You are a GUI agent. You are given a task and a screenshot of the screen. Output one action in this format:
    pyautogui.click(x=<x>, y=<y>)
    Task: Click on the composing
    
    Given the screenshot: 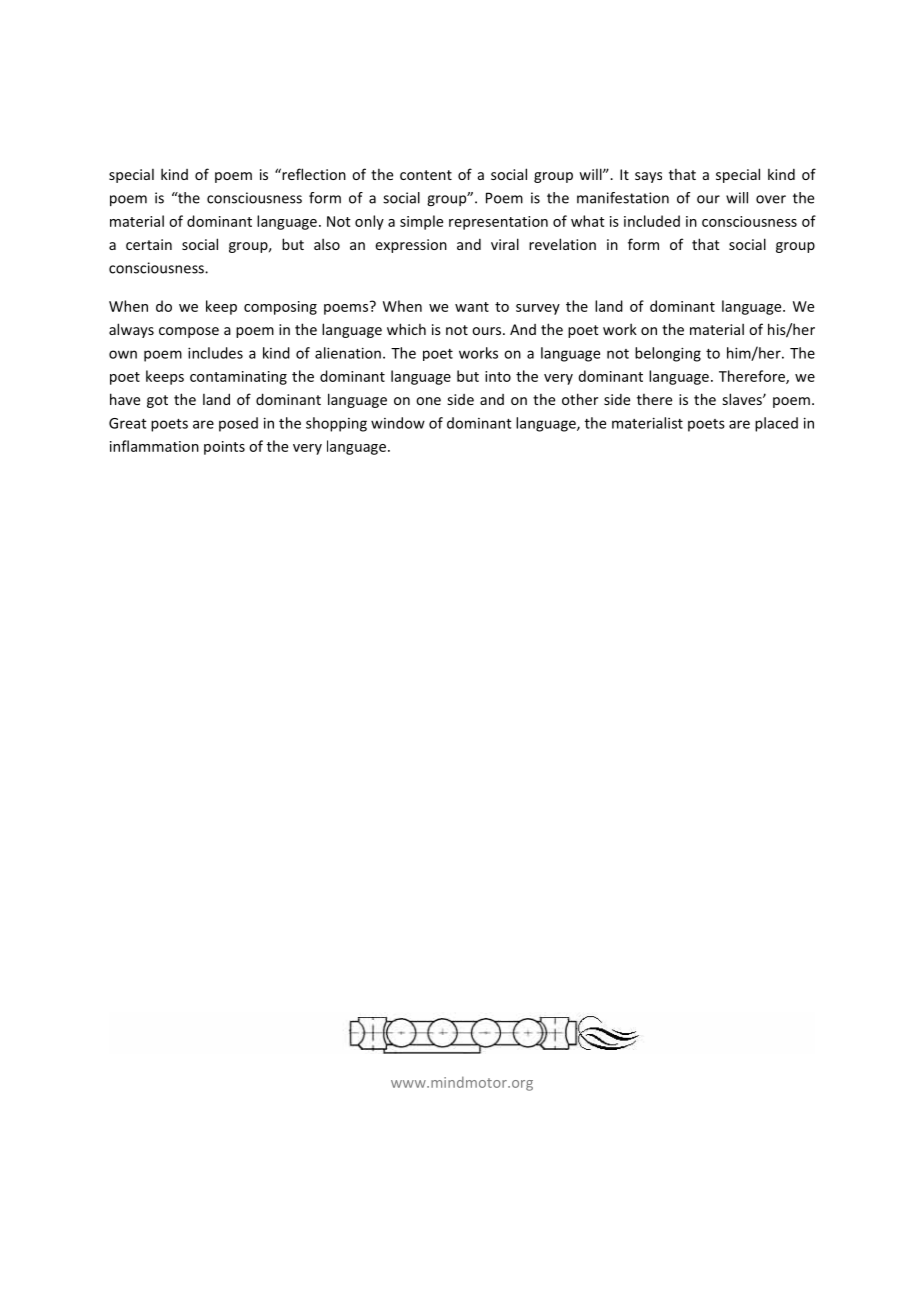 What is the action you would take?
    pyautogui.click(x=280, y=308)
